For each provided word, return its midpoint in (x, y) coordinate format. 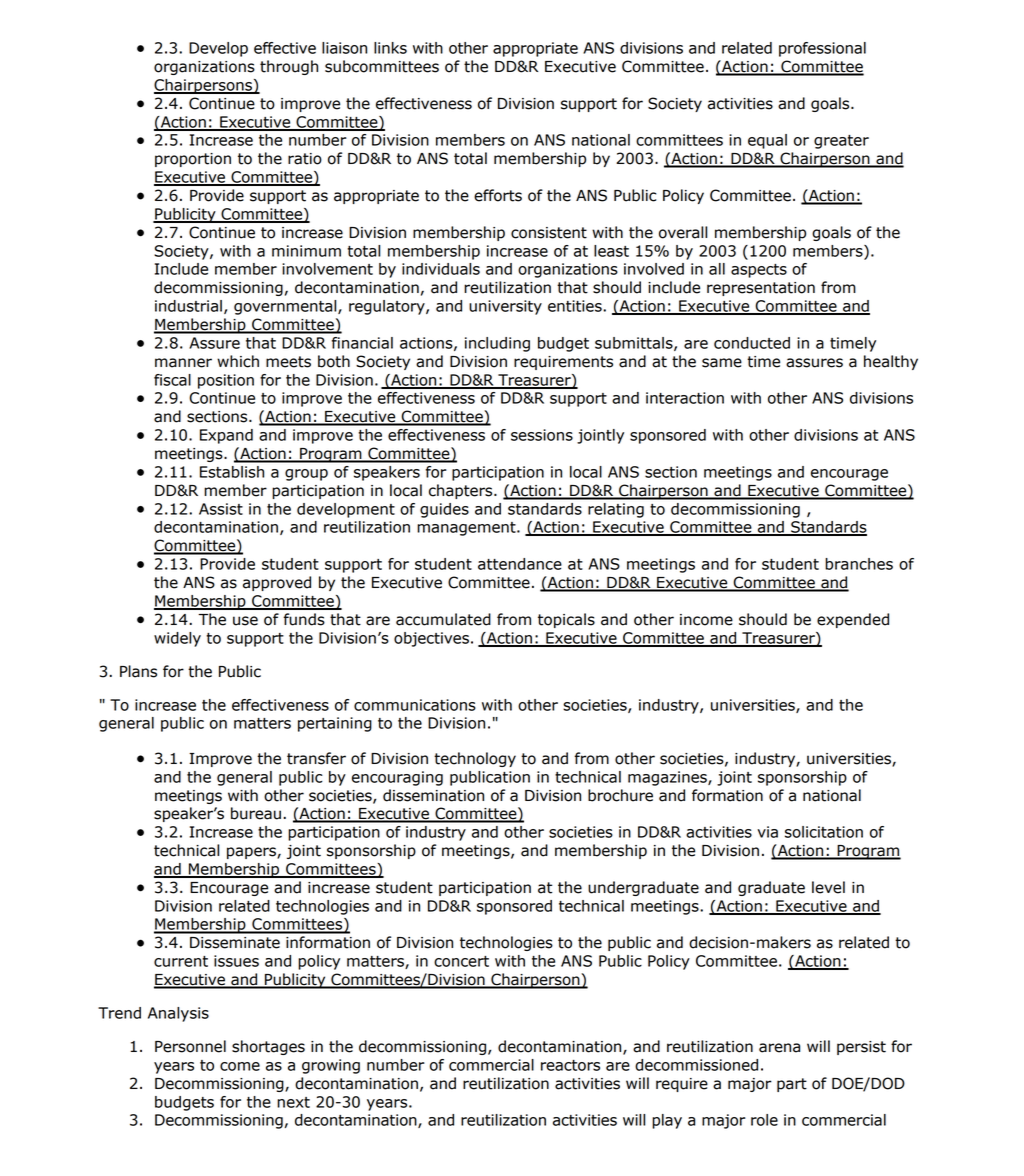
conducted (752, 343)
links (390, 48)
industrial (188, 306)
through (289, 67)
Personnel (190, 1046)
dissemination (433, 795)
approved (277, 583)
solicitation (824, 832)
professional (822, 49)
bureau (256, 813)
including (497, 344)
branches (859, 564)
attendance (520, 564)
